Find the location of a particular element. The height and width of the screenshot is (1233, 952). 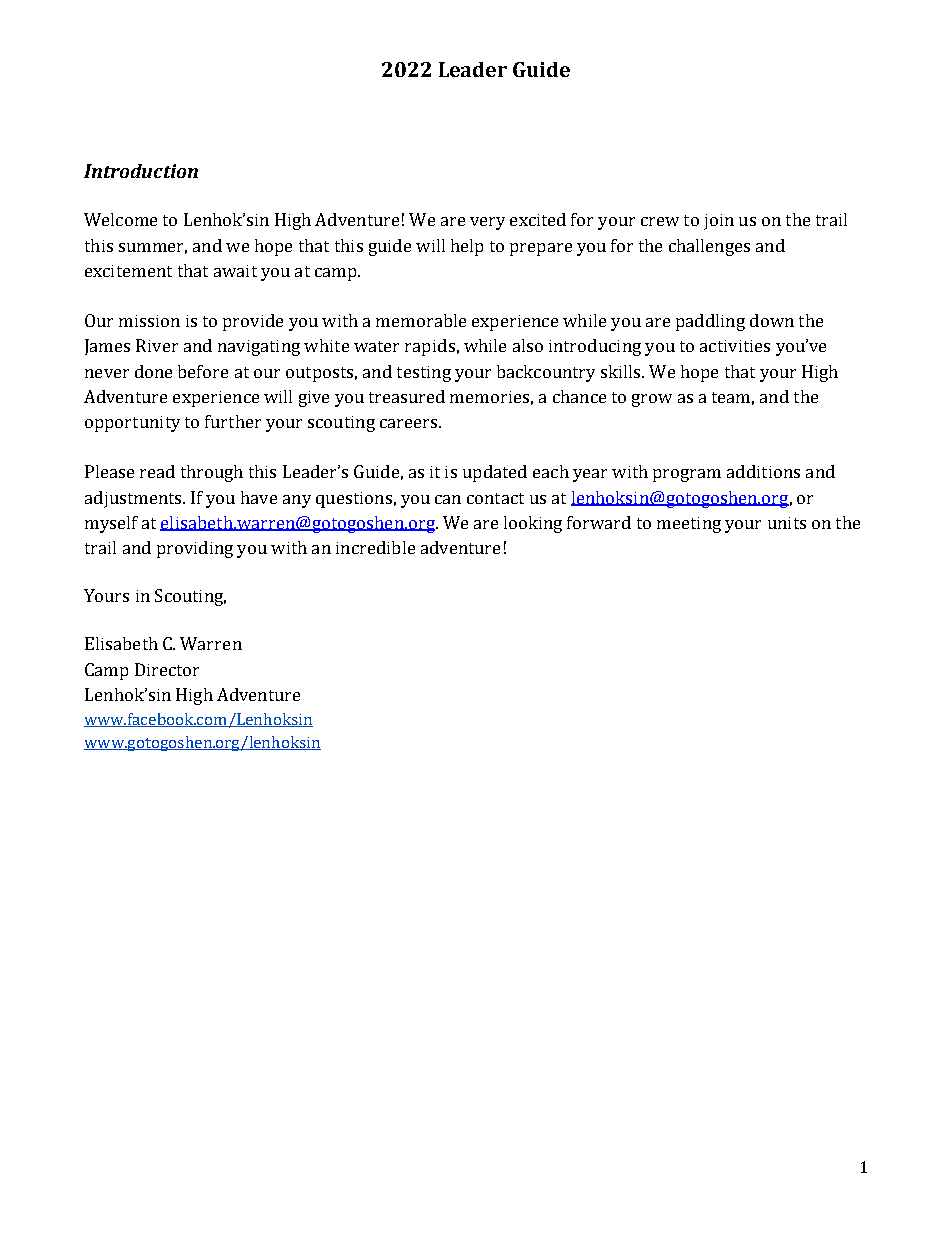

adjustments is located at coordinates (134, 499).
